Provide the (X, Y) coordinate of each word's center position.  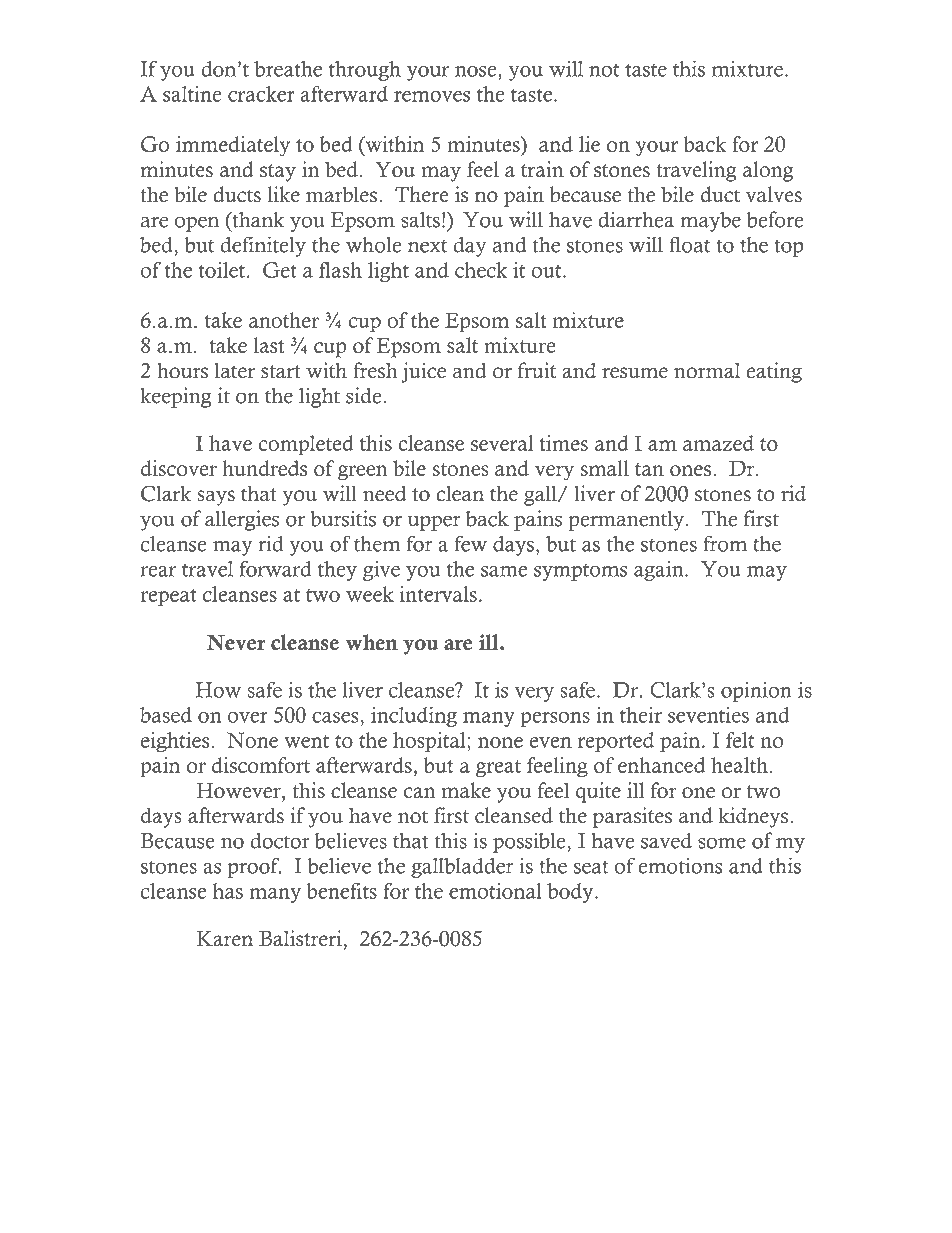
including (414, 717)
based (166, 715)
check (481, 270)
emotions (680, 866)
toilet (221, 270)
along (768, 171)
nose (477, 71)
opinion (756, 692)
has (228, 891)
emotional (495, 891)
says (216, 498)
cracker (261, 94)
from (725, 543)
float (690, 244)
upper (434, 523)
